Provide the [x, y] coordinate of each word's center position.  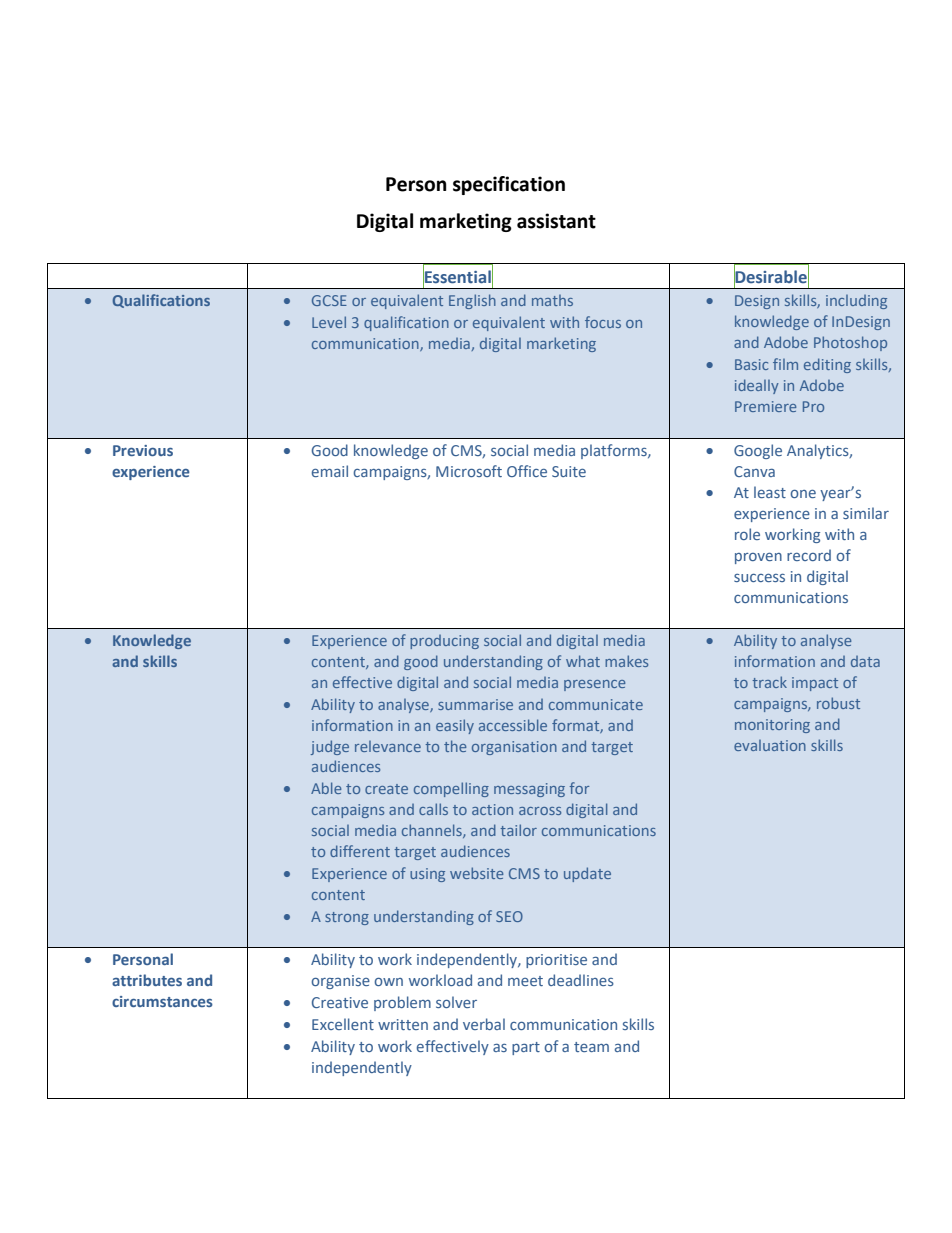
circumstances [162, 1001]
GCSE [329, 300]
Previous [143, 450]
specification [509, 185]
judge [329, 747]
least [770, 492]
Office [527, 471]
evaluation [770, 745]
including [856, 302]
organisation [514, 748]
